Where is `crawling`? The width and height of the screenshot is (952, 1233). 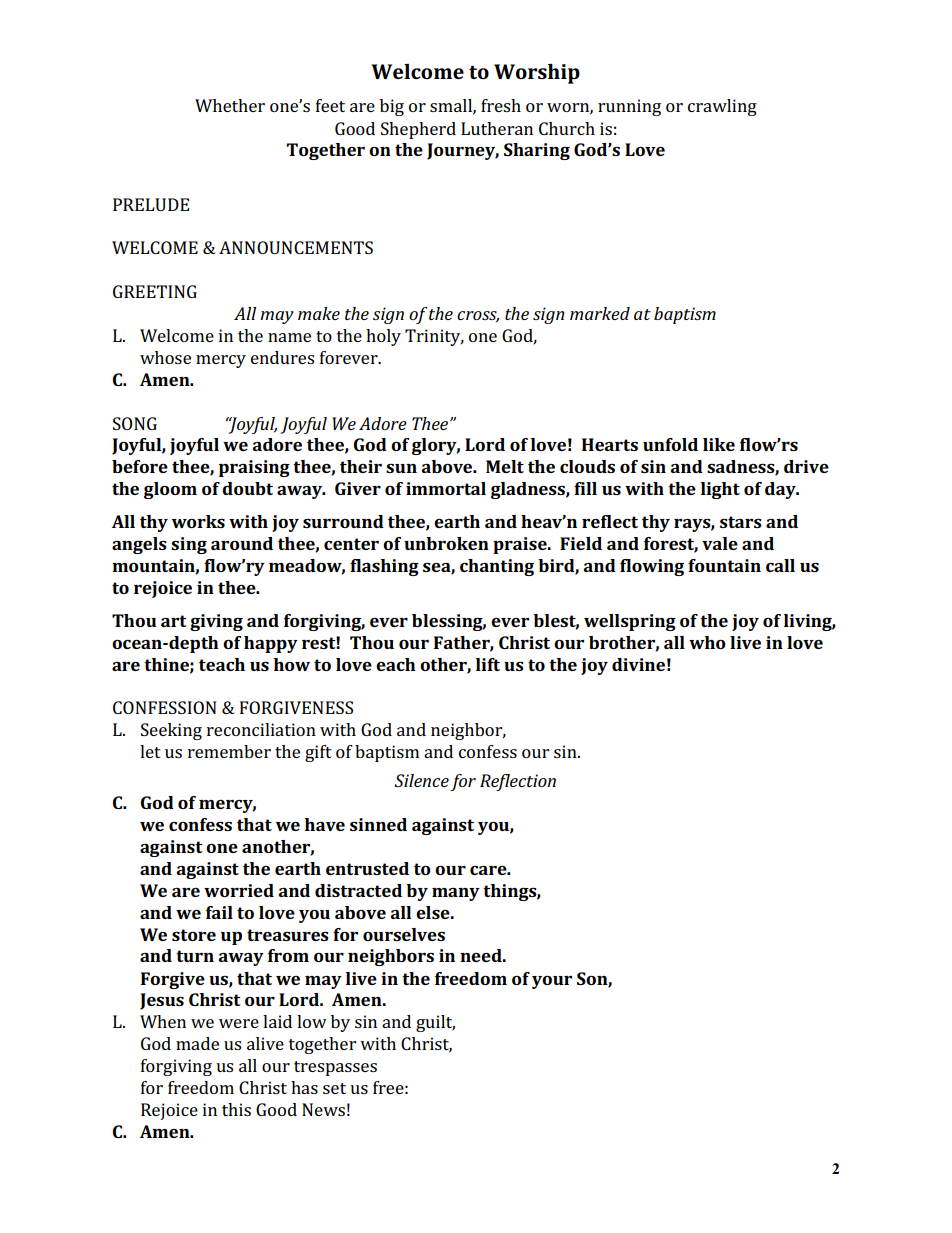 crawling is located at coordinates (722, 107).
